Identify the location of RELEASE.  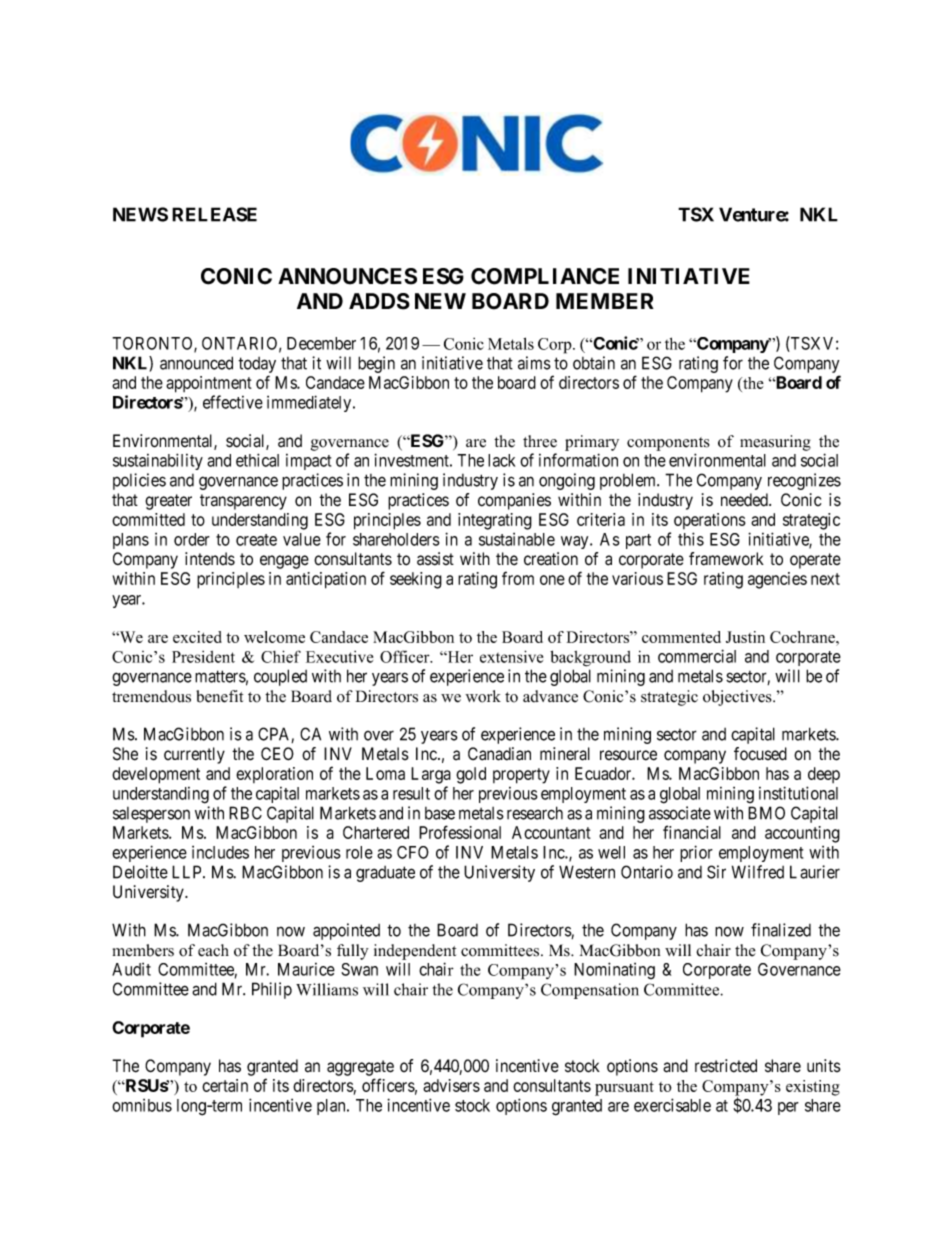
(214, 214).
